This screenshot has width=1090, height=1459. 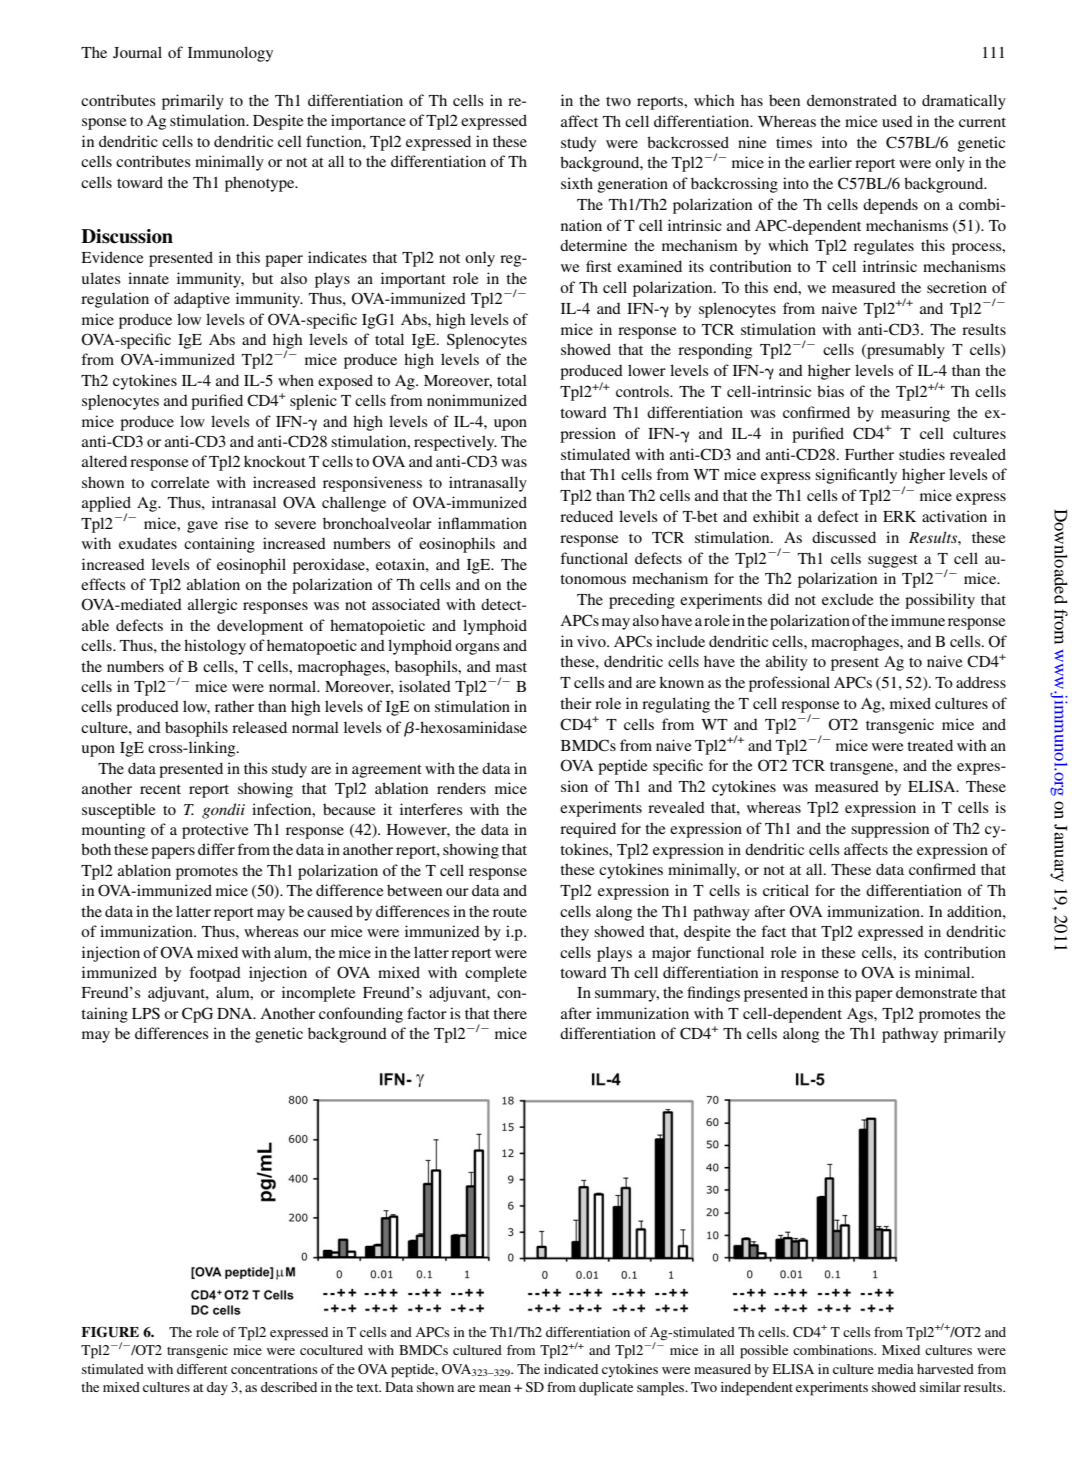 What do you see at coordinates (647, 370) in the screenshot?
I see `lower` at bounding box center [647, 370].
